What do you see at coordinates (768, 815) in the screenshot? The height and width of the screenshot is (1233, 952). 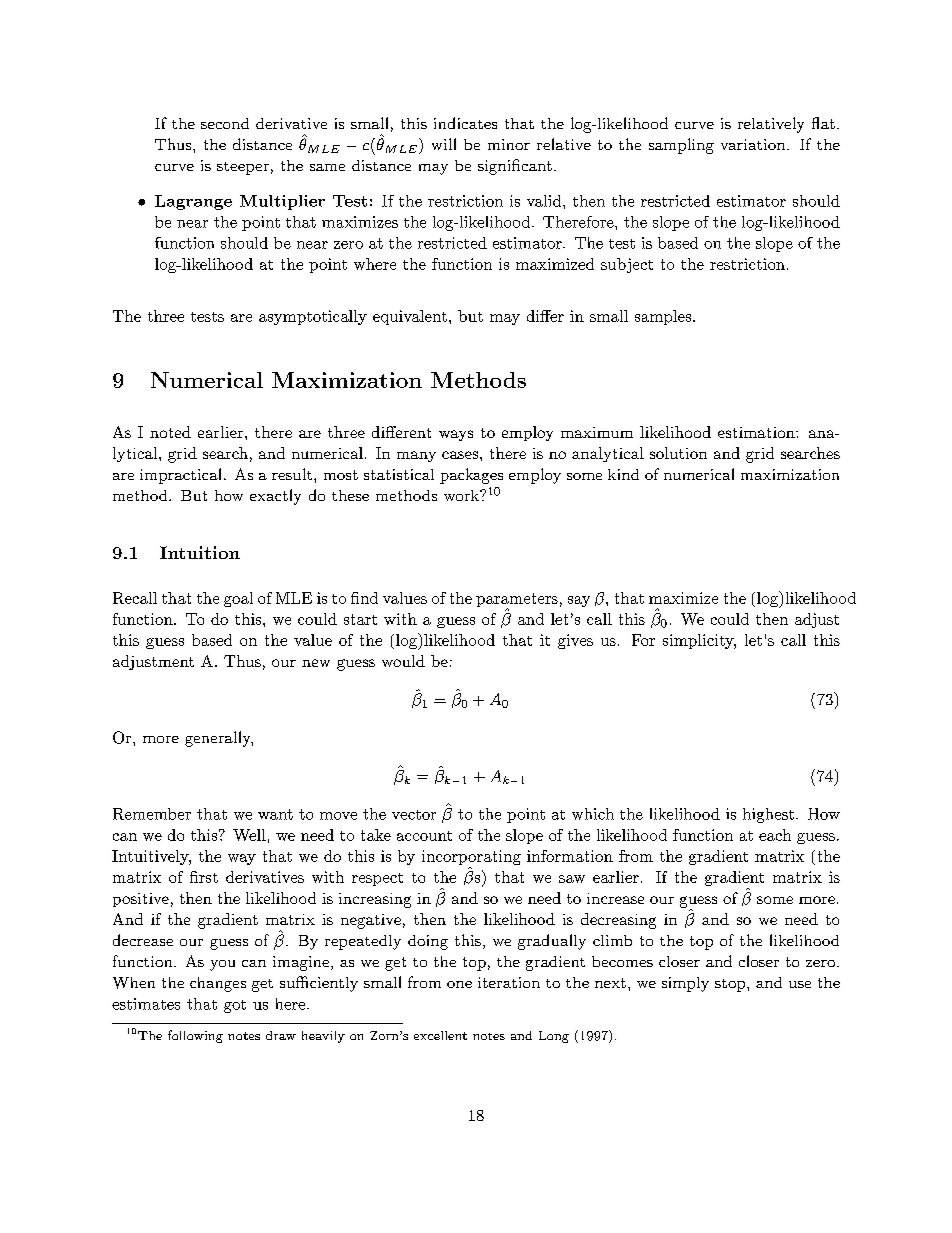 I see `highest` at bounding box center [768, 815].
